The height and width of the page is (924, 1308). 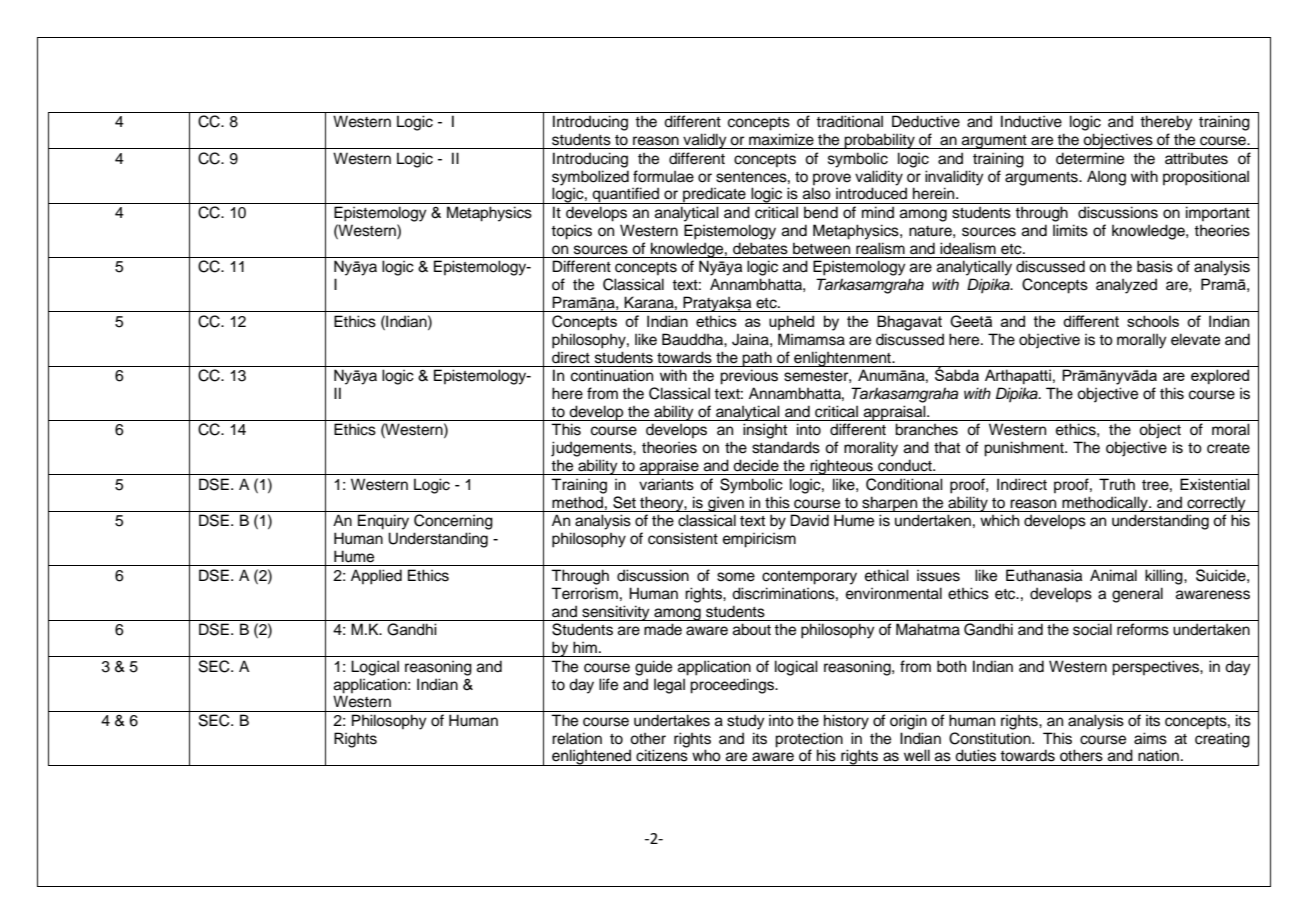 I want to click on symbolized, so click(x=590, y=178).
